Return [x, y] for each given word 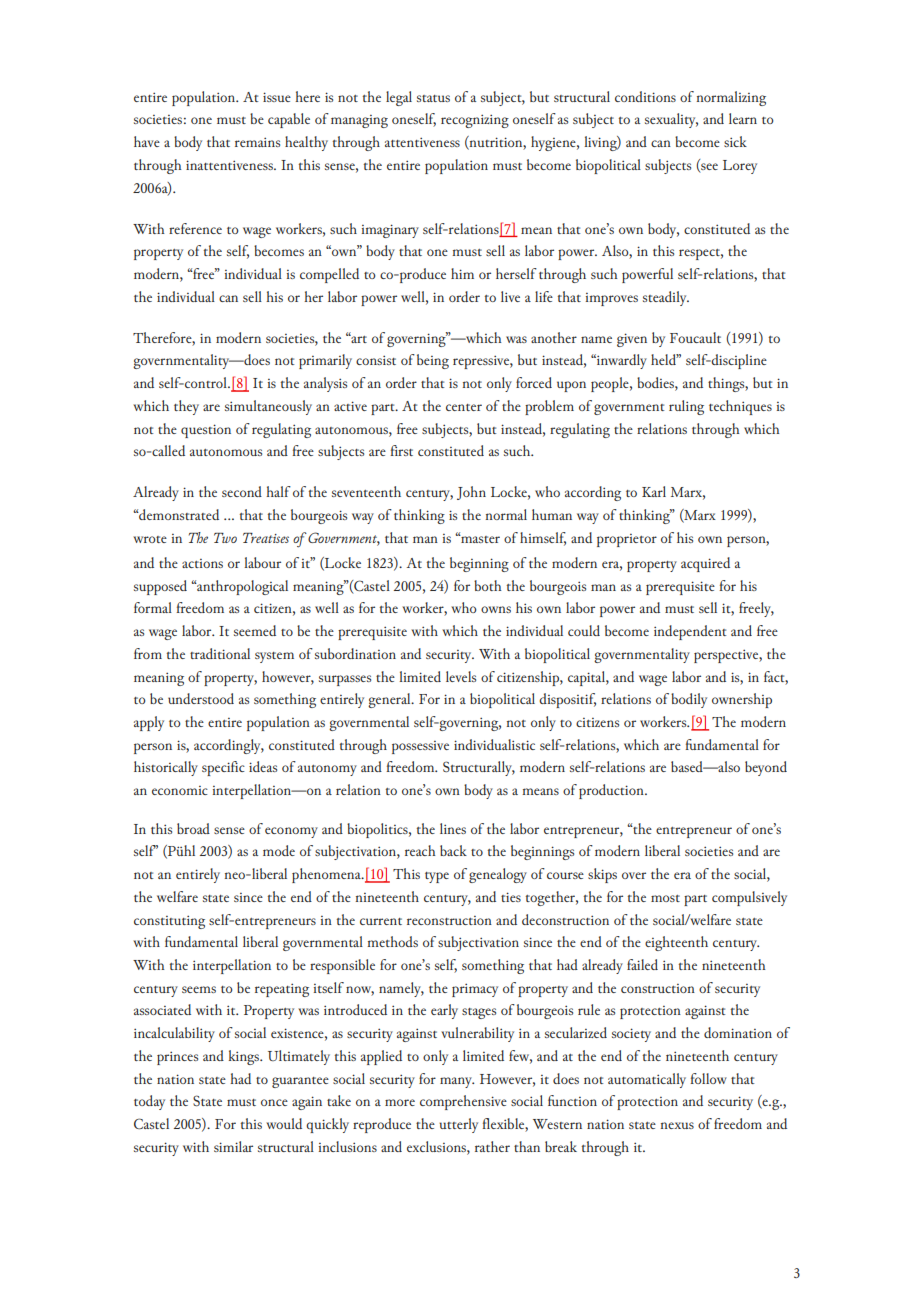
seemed [255, 630]
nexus [677, 1125]
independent [690, 632]
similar [233, 1146]
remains [257, 142]
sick [735, 141]
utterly [458, 1125]
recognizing [475, 121]
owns [496, 609]
